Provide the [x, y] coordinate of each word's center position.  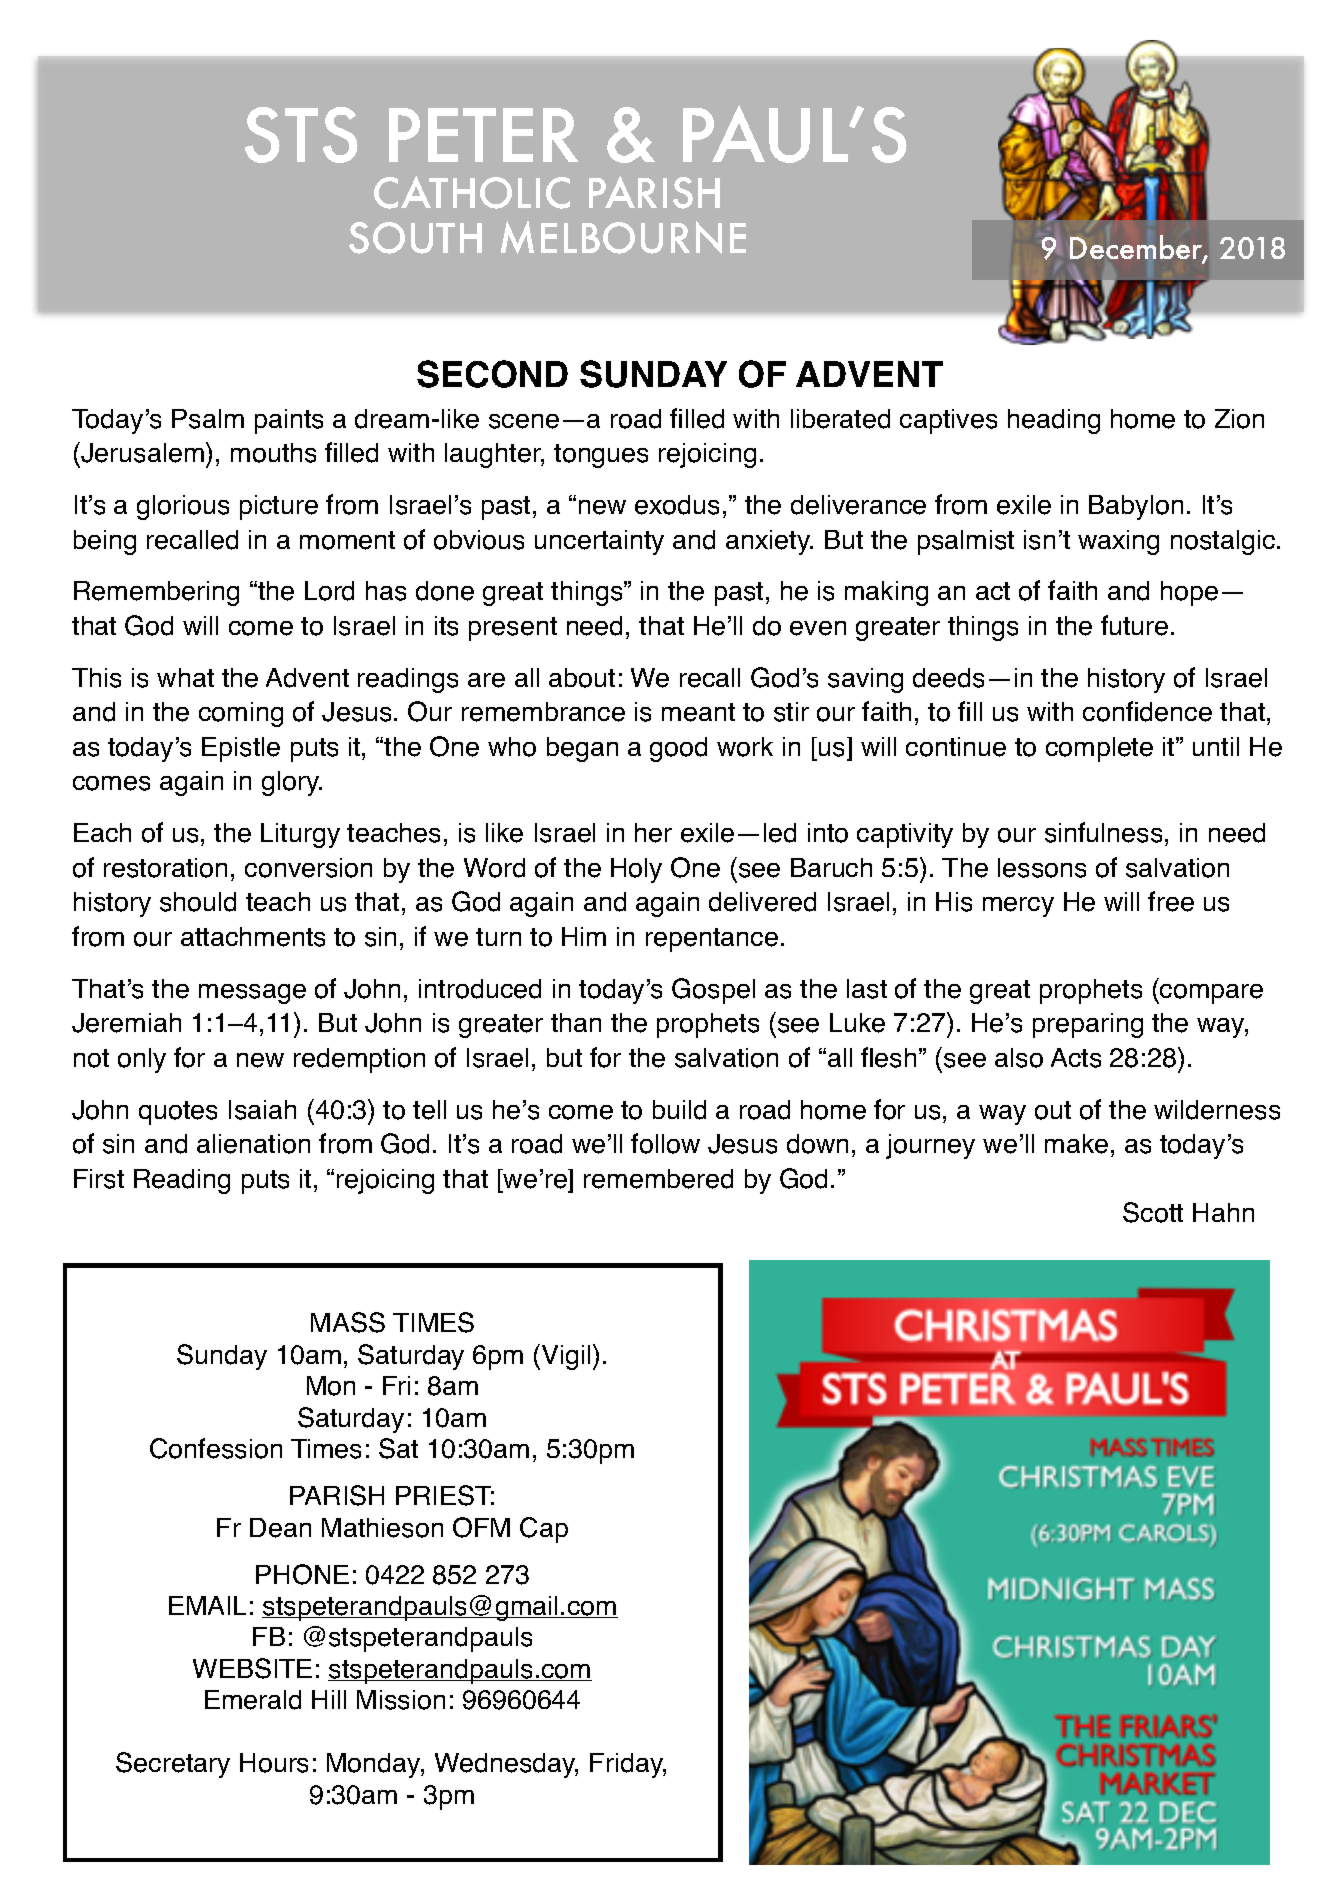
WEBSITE [252, 1668]
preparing [1088, 1025]
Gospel [713, 991]
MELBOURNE [623, 237]
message [252, 994]
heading [1054, 421]
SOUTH [415, 238]
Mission [401, 1700]
